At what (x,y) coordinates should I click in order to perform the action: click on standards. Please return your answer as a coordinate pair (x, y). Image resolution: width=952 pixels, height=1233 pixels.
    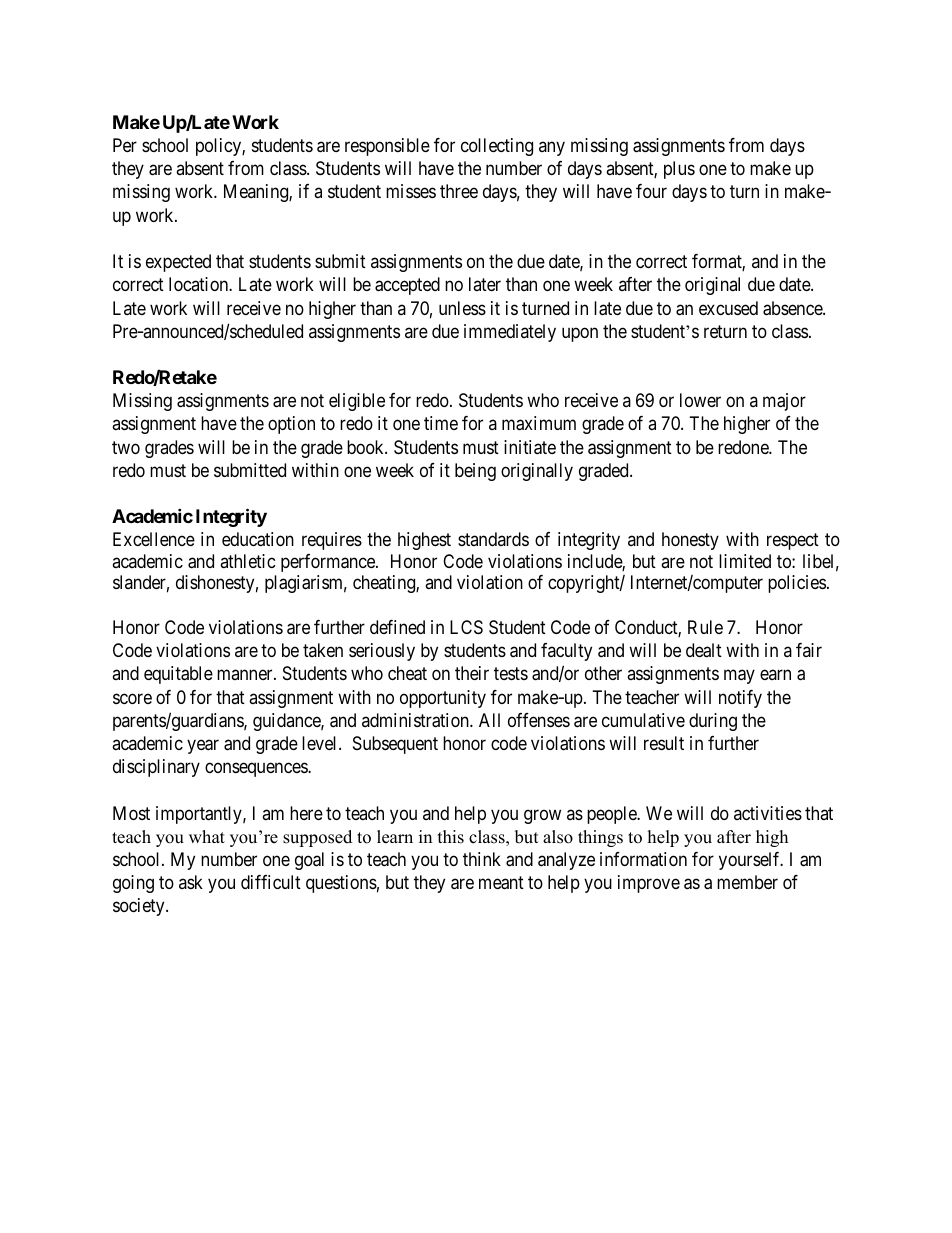
    Looking at the image, I should click on (493, 539).
